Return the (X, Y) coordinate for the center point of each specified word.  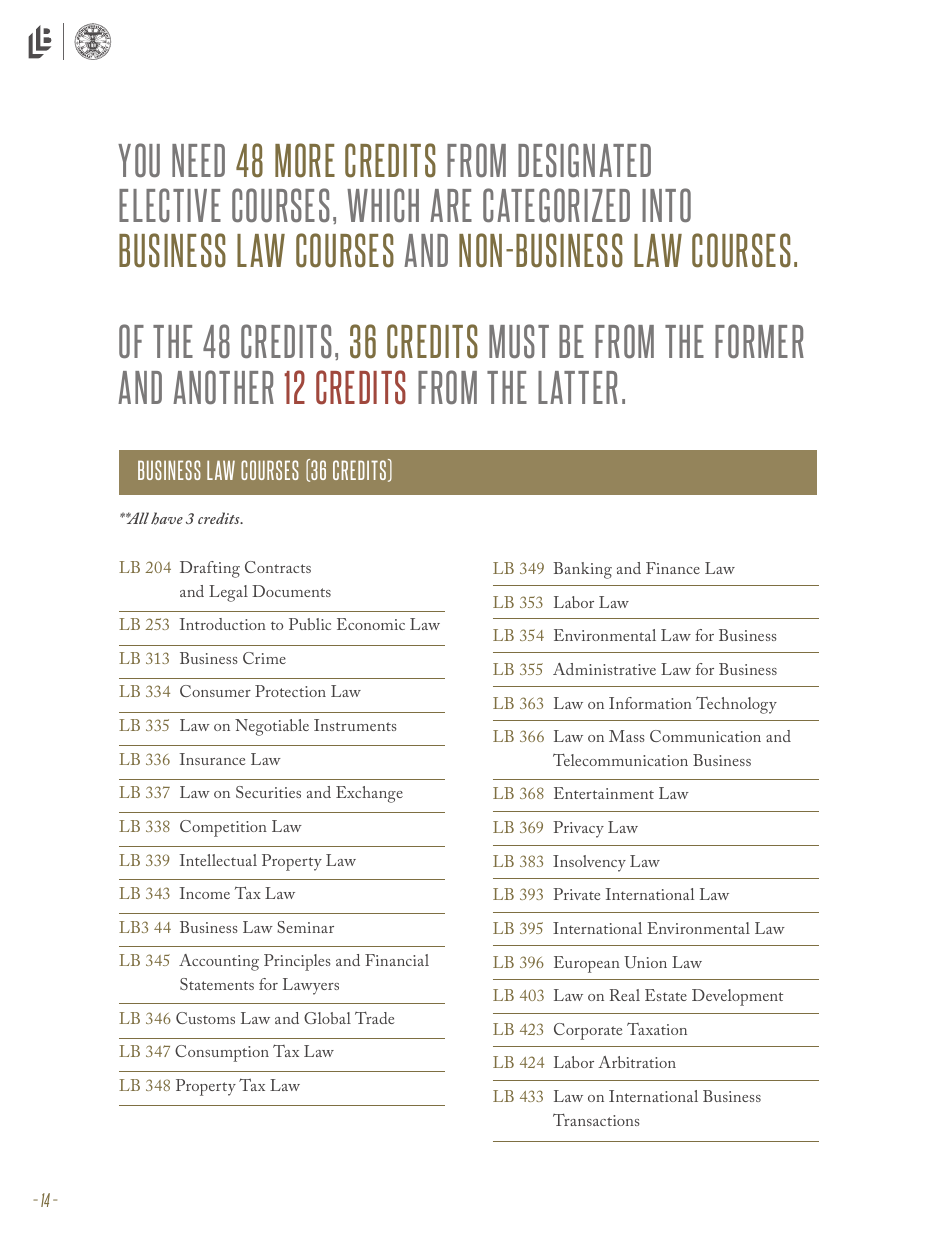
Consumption (222, 1053)
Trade (374, 1017)
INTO (666, 205)
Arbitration (637, 1062)
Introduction (222, 624)
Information (650, 703)
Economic (371, 624)
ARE (451, 205)
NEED (198, 160)
